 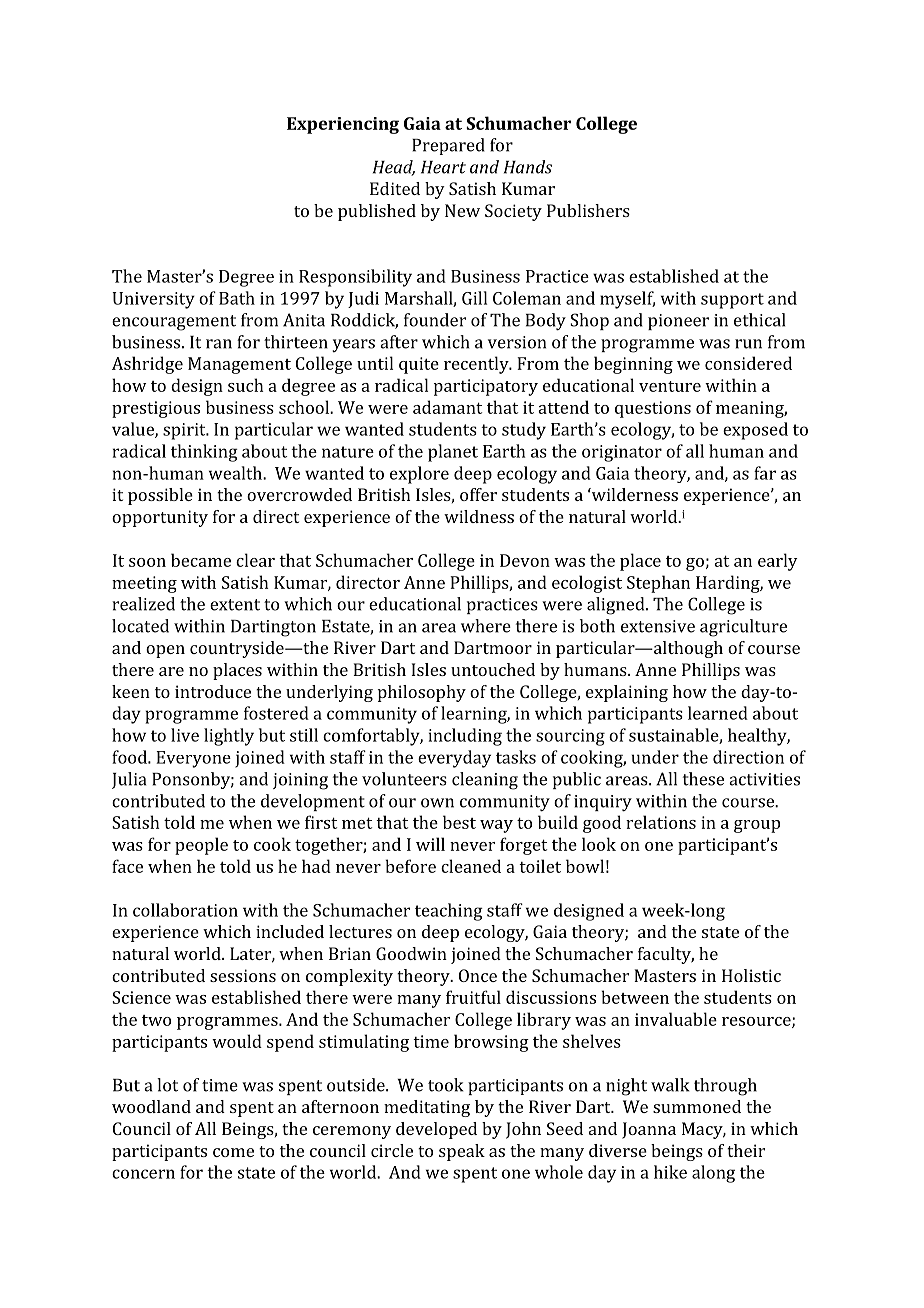 What do you see at coordinates (236, 473) in the screenshot?
I see `wealth` at bounding box center [236, 473].
